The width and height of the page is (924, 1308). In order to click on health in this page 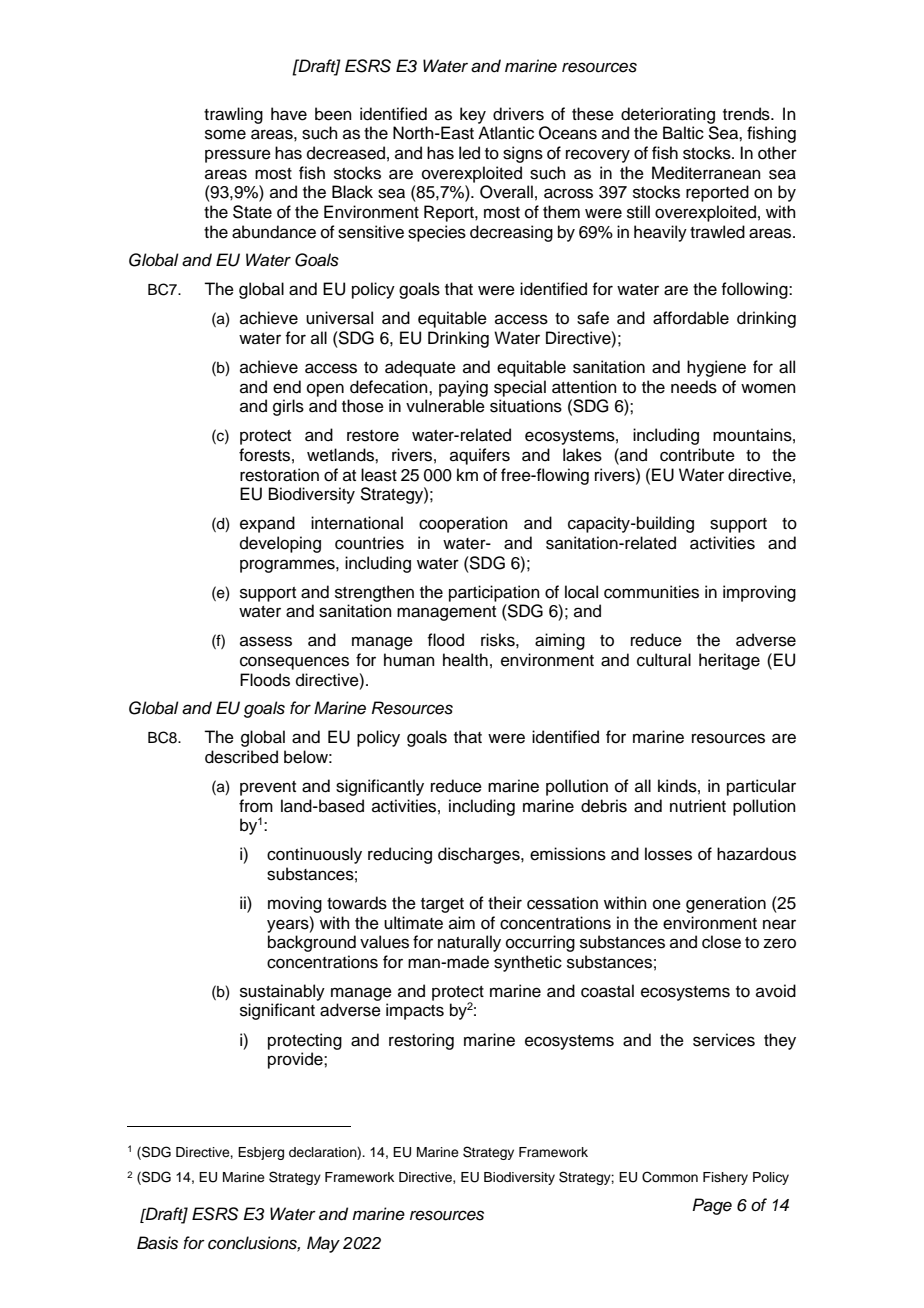, I will do `click(465, 660)`.
